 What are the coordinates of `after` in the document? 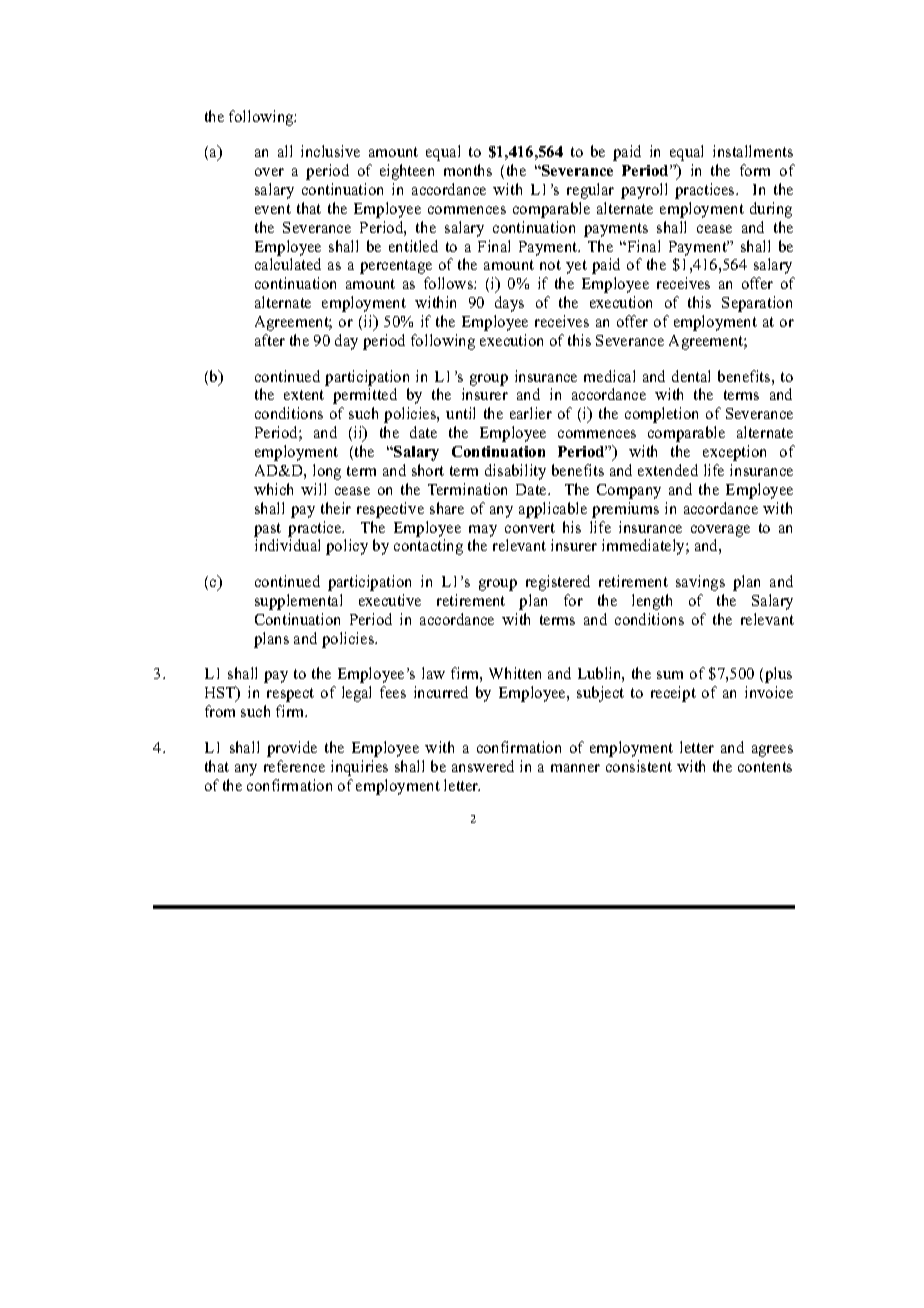 It's located at (270, 340).
